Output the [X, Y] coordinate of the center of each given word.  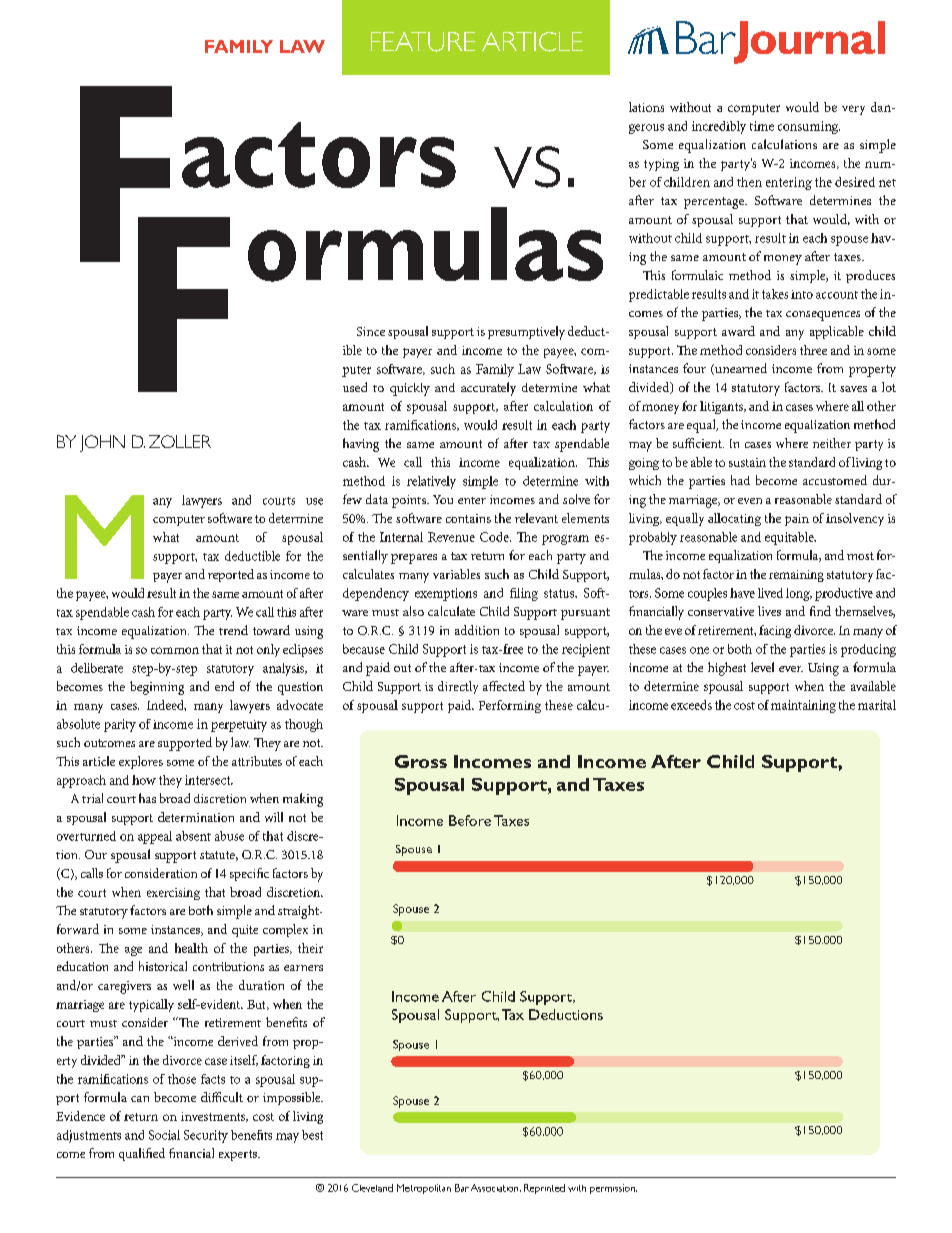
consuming [809, 127]
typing [661, 165]
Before [470, 820]
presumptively [526, 333]
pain [797, 520]
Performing [510, 706]
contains [468, 518]
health [191, 948]
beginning [157, 688]
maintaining [803, 706]
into [802, 294]
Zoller [180, 441]
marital [877, 705]
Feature [423, 42]
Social [164, 1135]
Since [371, 331]
